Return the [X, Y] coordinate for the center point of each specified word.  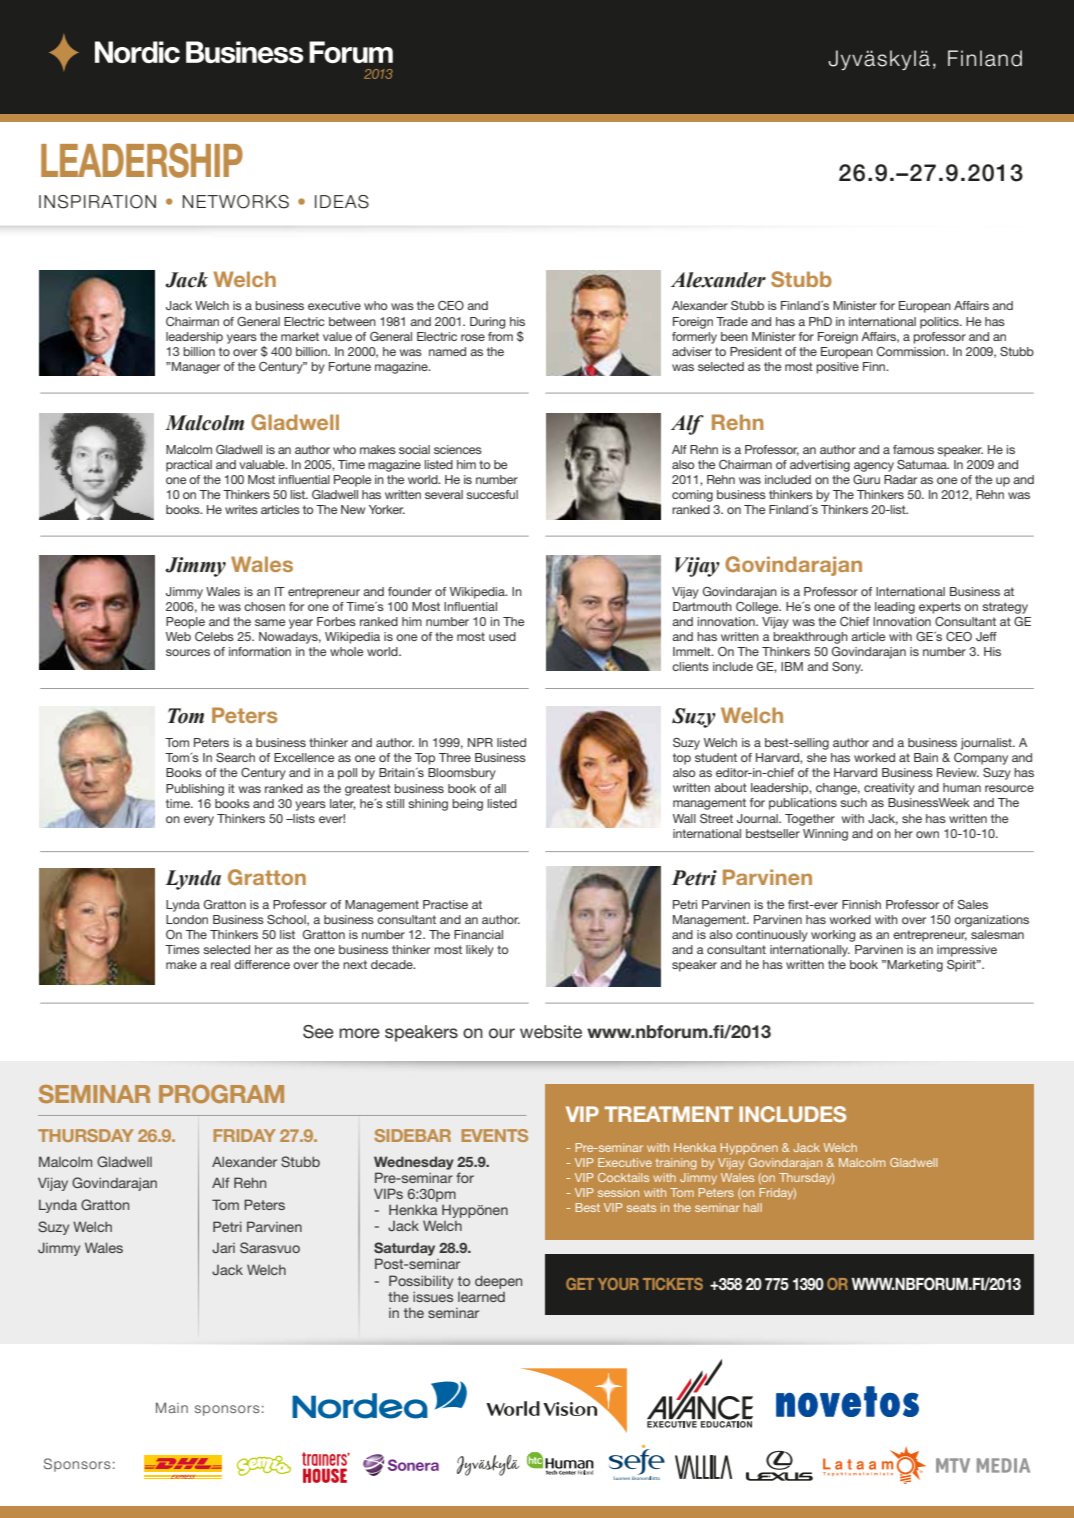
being [467, 805]
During [487, 323]
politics [940, 323]
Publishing [195, 790]
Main [172, 1407]
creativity [889, 789]
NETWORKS [236, 202]
